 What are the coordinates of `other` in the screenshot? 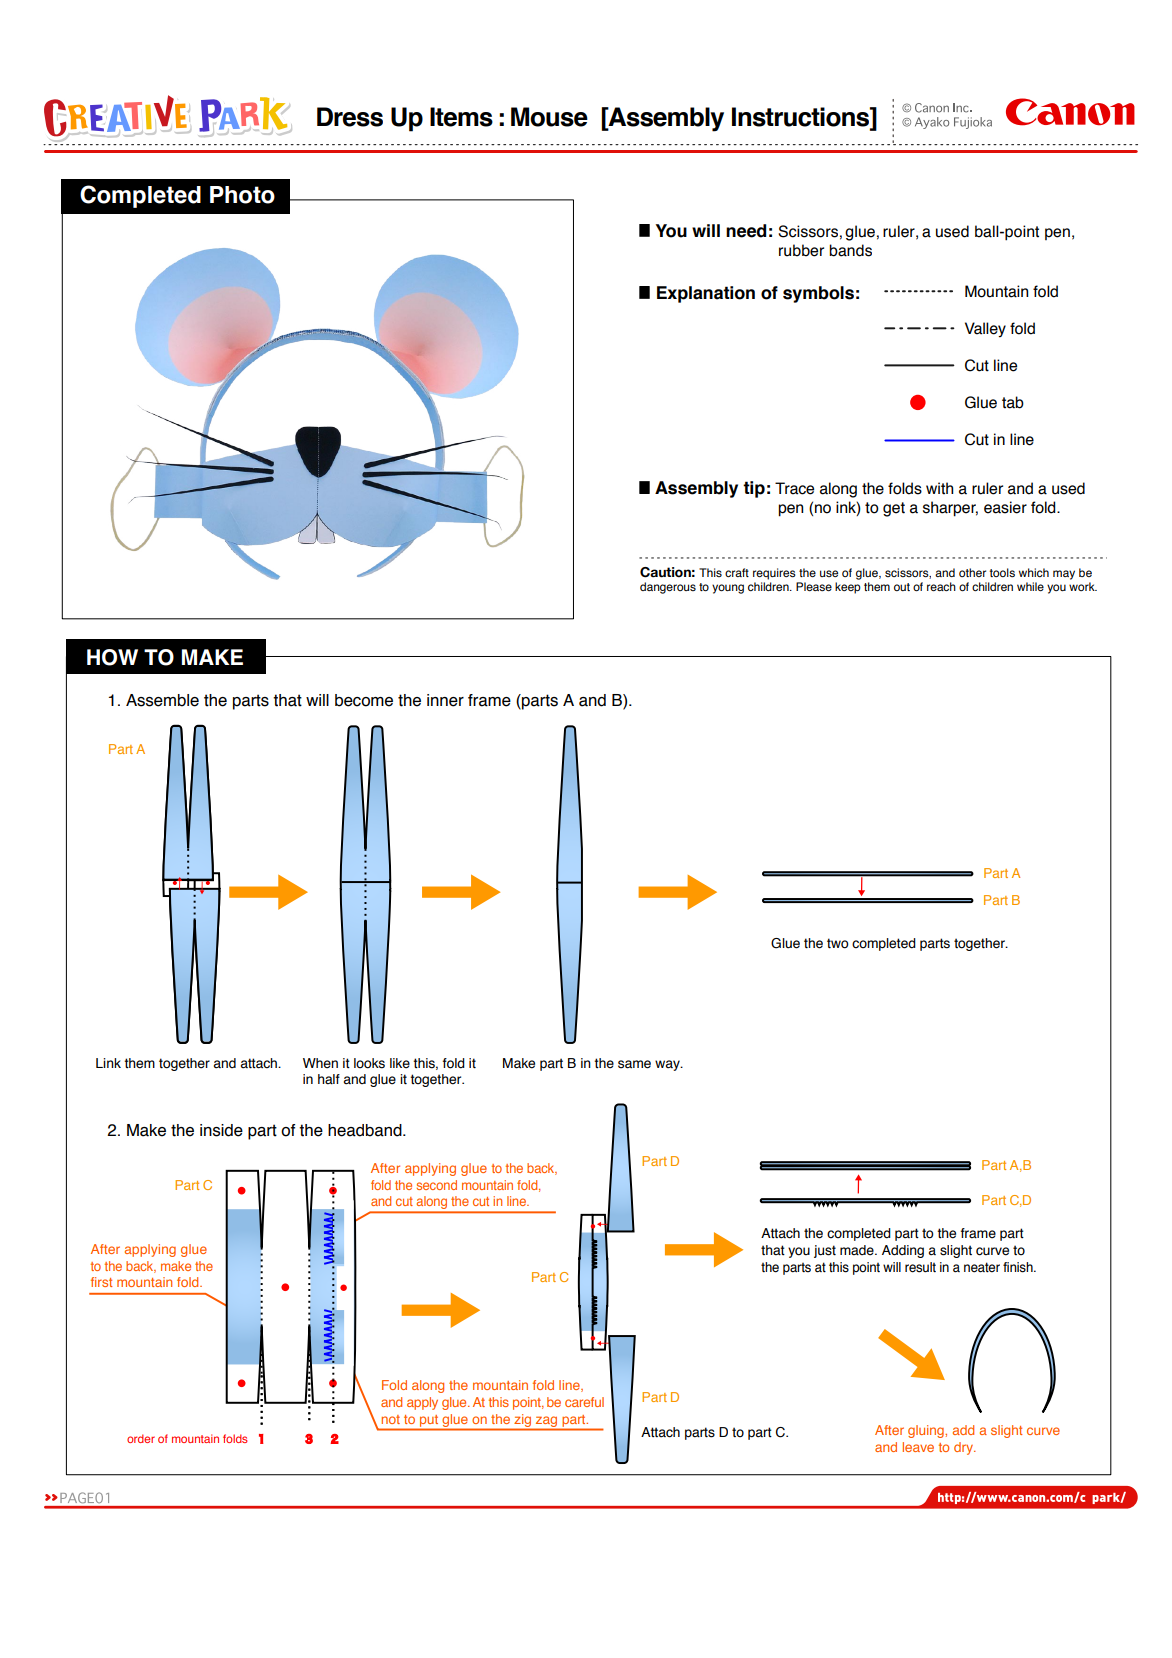 It's located at (972, 572).
